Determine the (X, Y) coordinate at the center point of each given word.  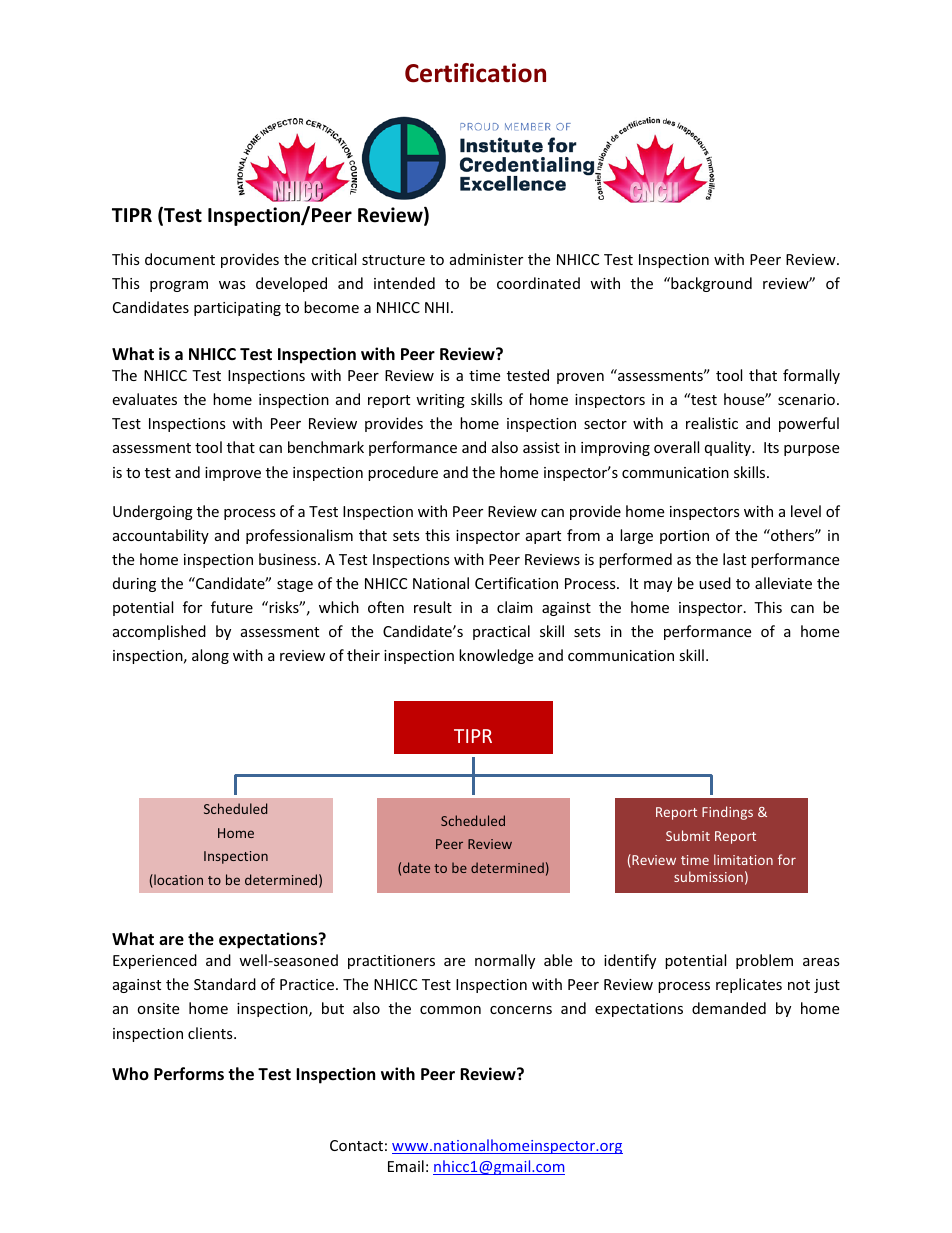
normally (505, 961)
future (232, 607)
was (232, 285)
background (710, 284)
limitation (743, 859)
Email (406, 1166)
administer (486, 259)
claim (515, 607)
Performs (189, 1074)
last (734, 559)
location (177, 881)
